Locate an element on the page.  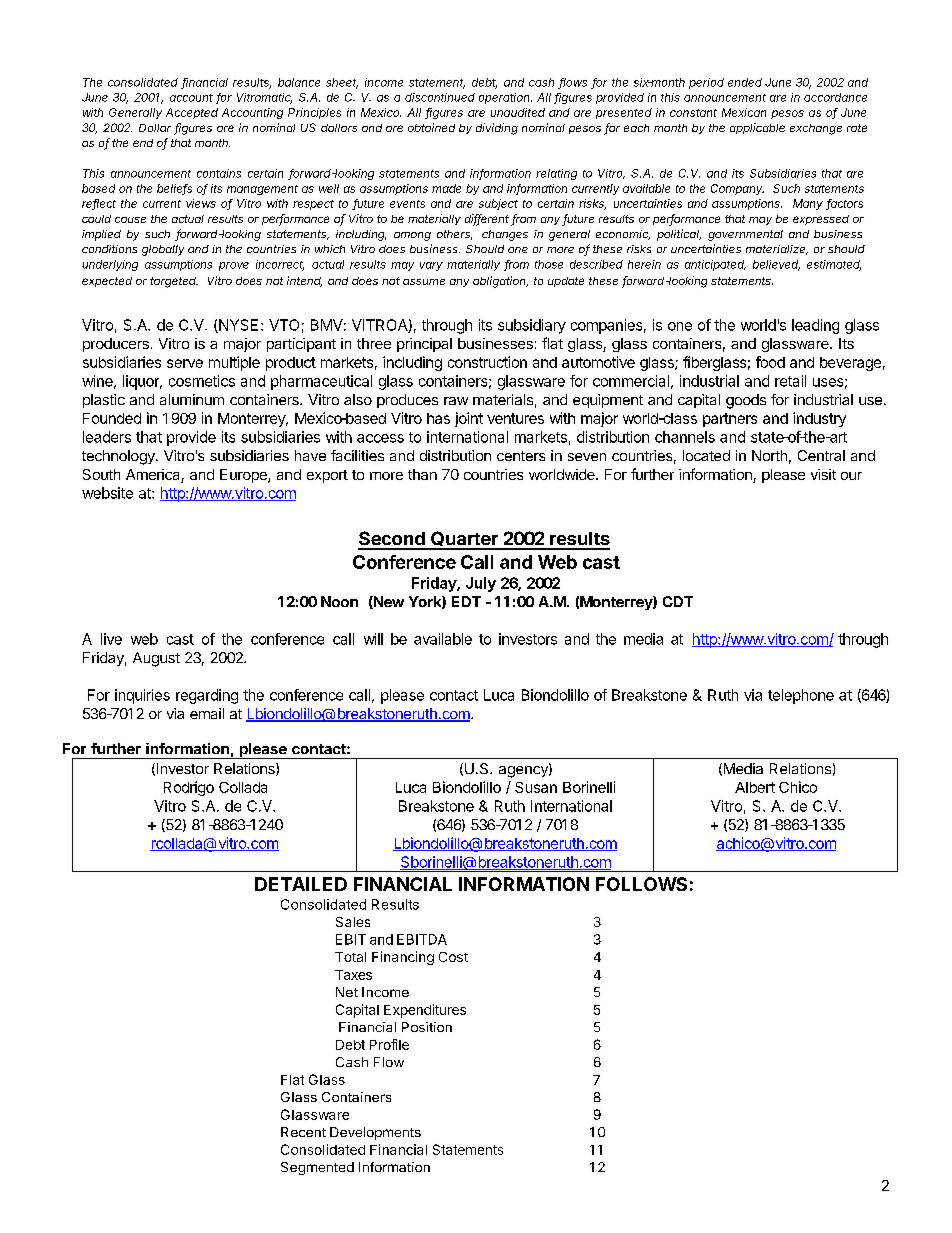
telephone is located at coordinates (801, 696).
